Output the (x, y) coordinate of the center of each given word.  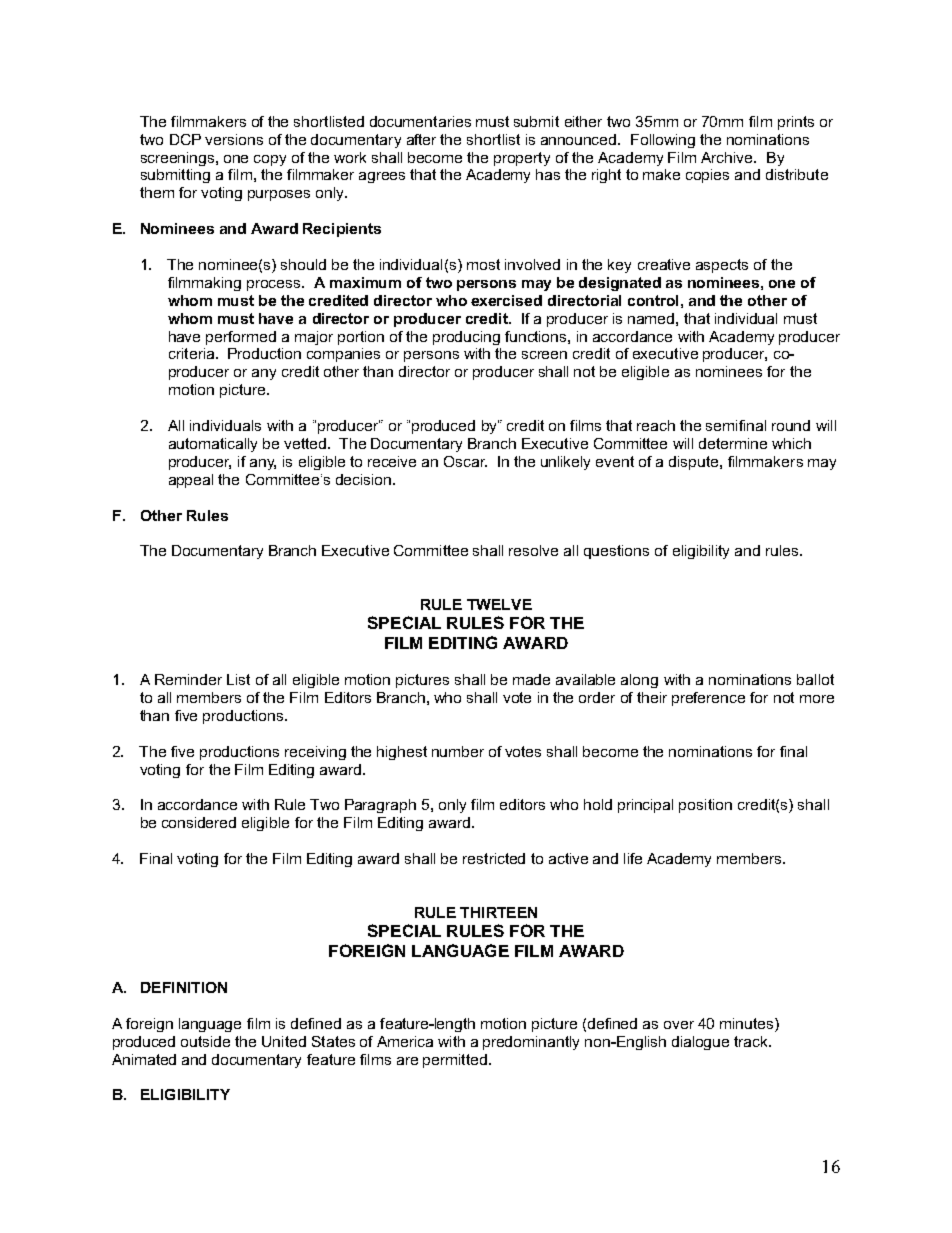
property (522, 159)
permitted (455, 1061)
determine (733, 443)
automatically (213, 445)
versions (234, 139)
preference (708, 699)
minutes (748, 1025)
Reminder (188, 679)
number (458, 751)
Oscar (465, 461)
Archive (728, 157)
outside (205, 1041)
